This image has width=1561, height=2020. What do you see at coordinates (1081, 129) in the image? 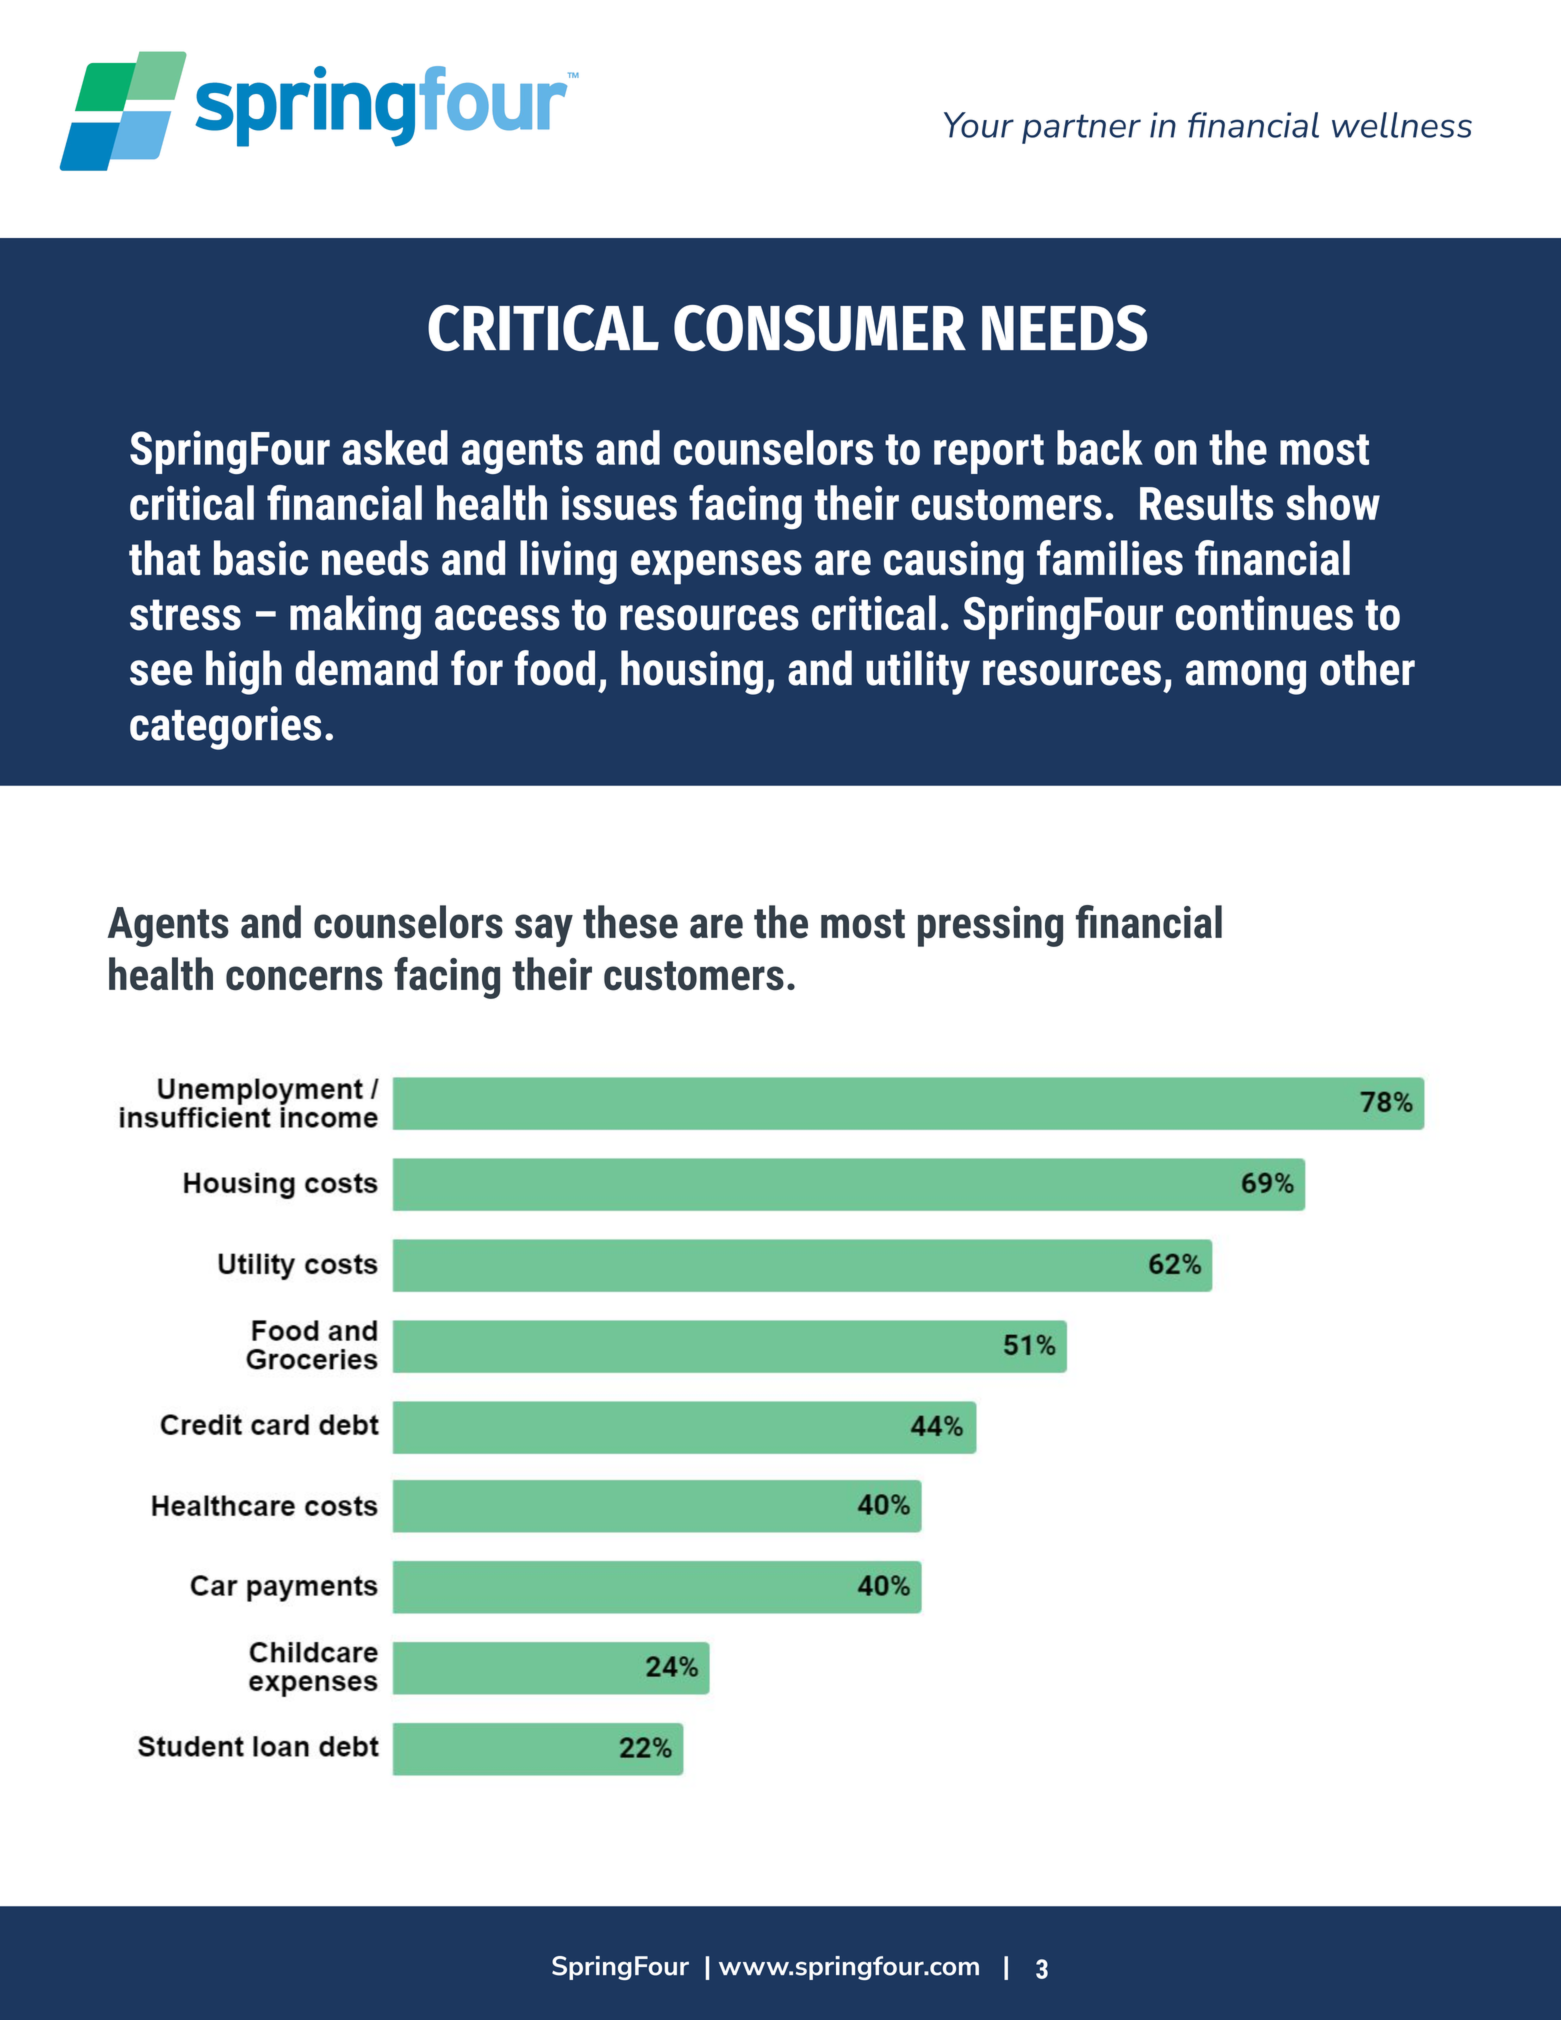
I see `partner` at bounding box center [1081, 129].
